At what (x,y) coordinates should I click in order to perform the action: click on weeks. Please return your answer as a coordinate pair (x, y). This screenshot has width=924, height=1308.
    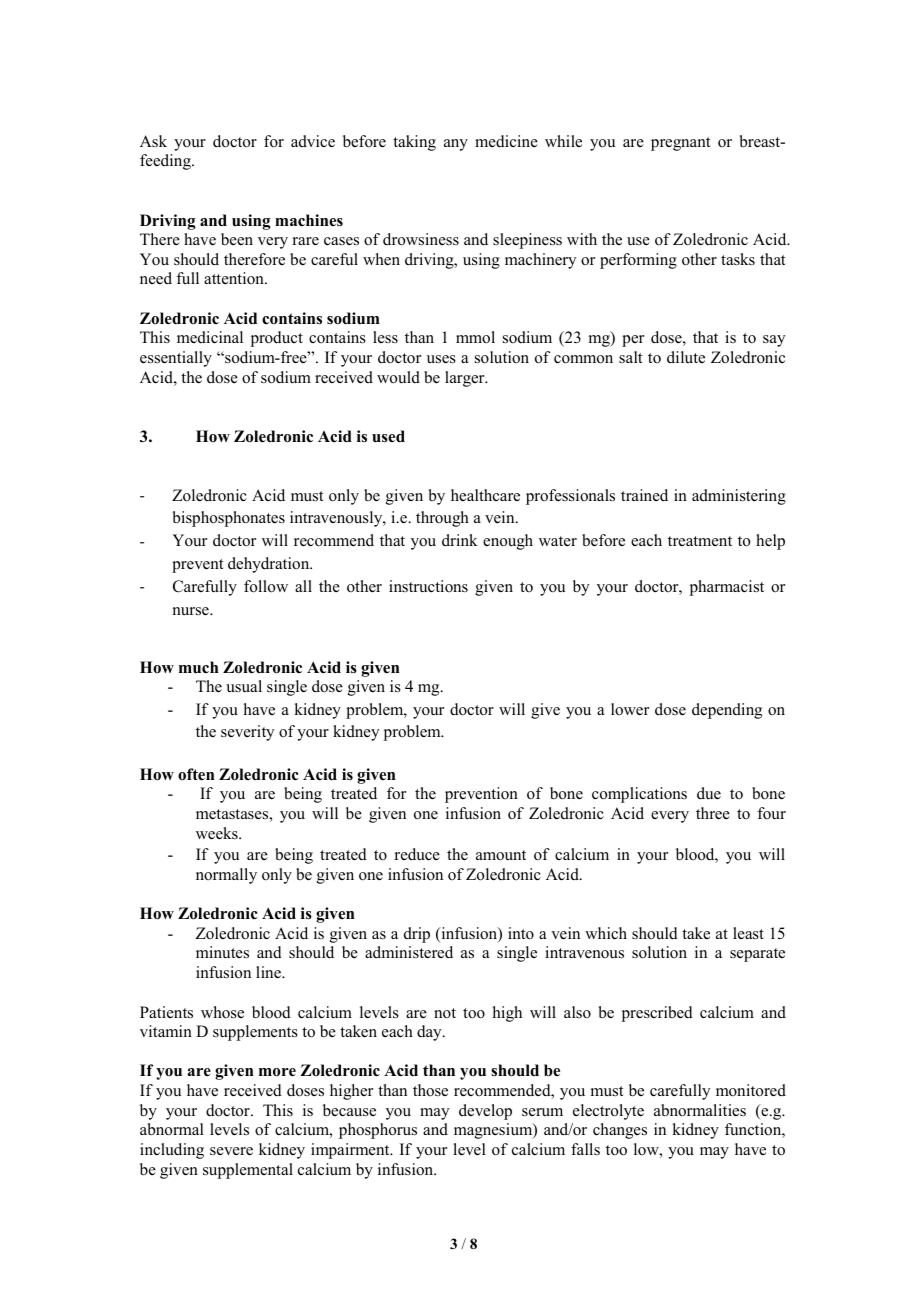
    Looking at the image, I should click on (218, 833).
